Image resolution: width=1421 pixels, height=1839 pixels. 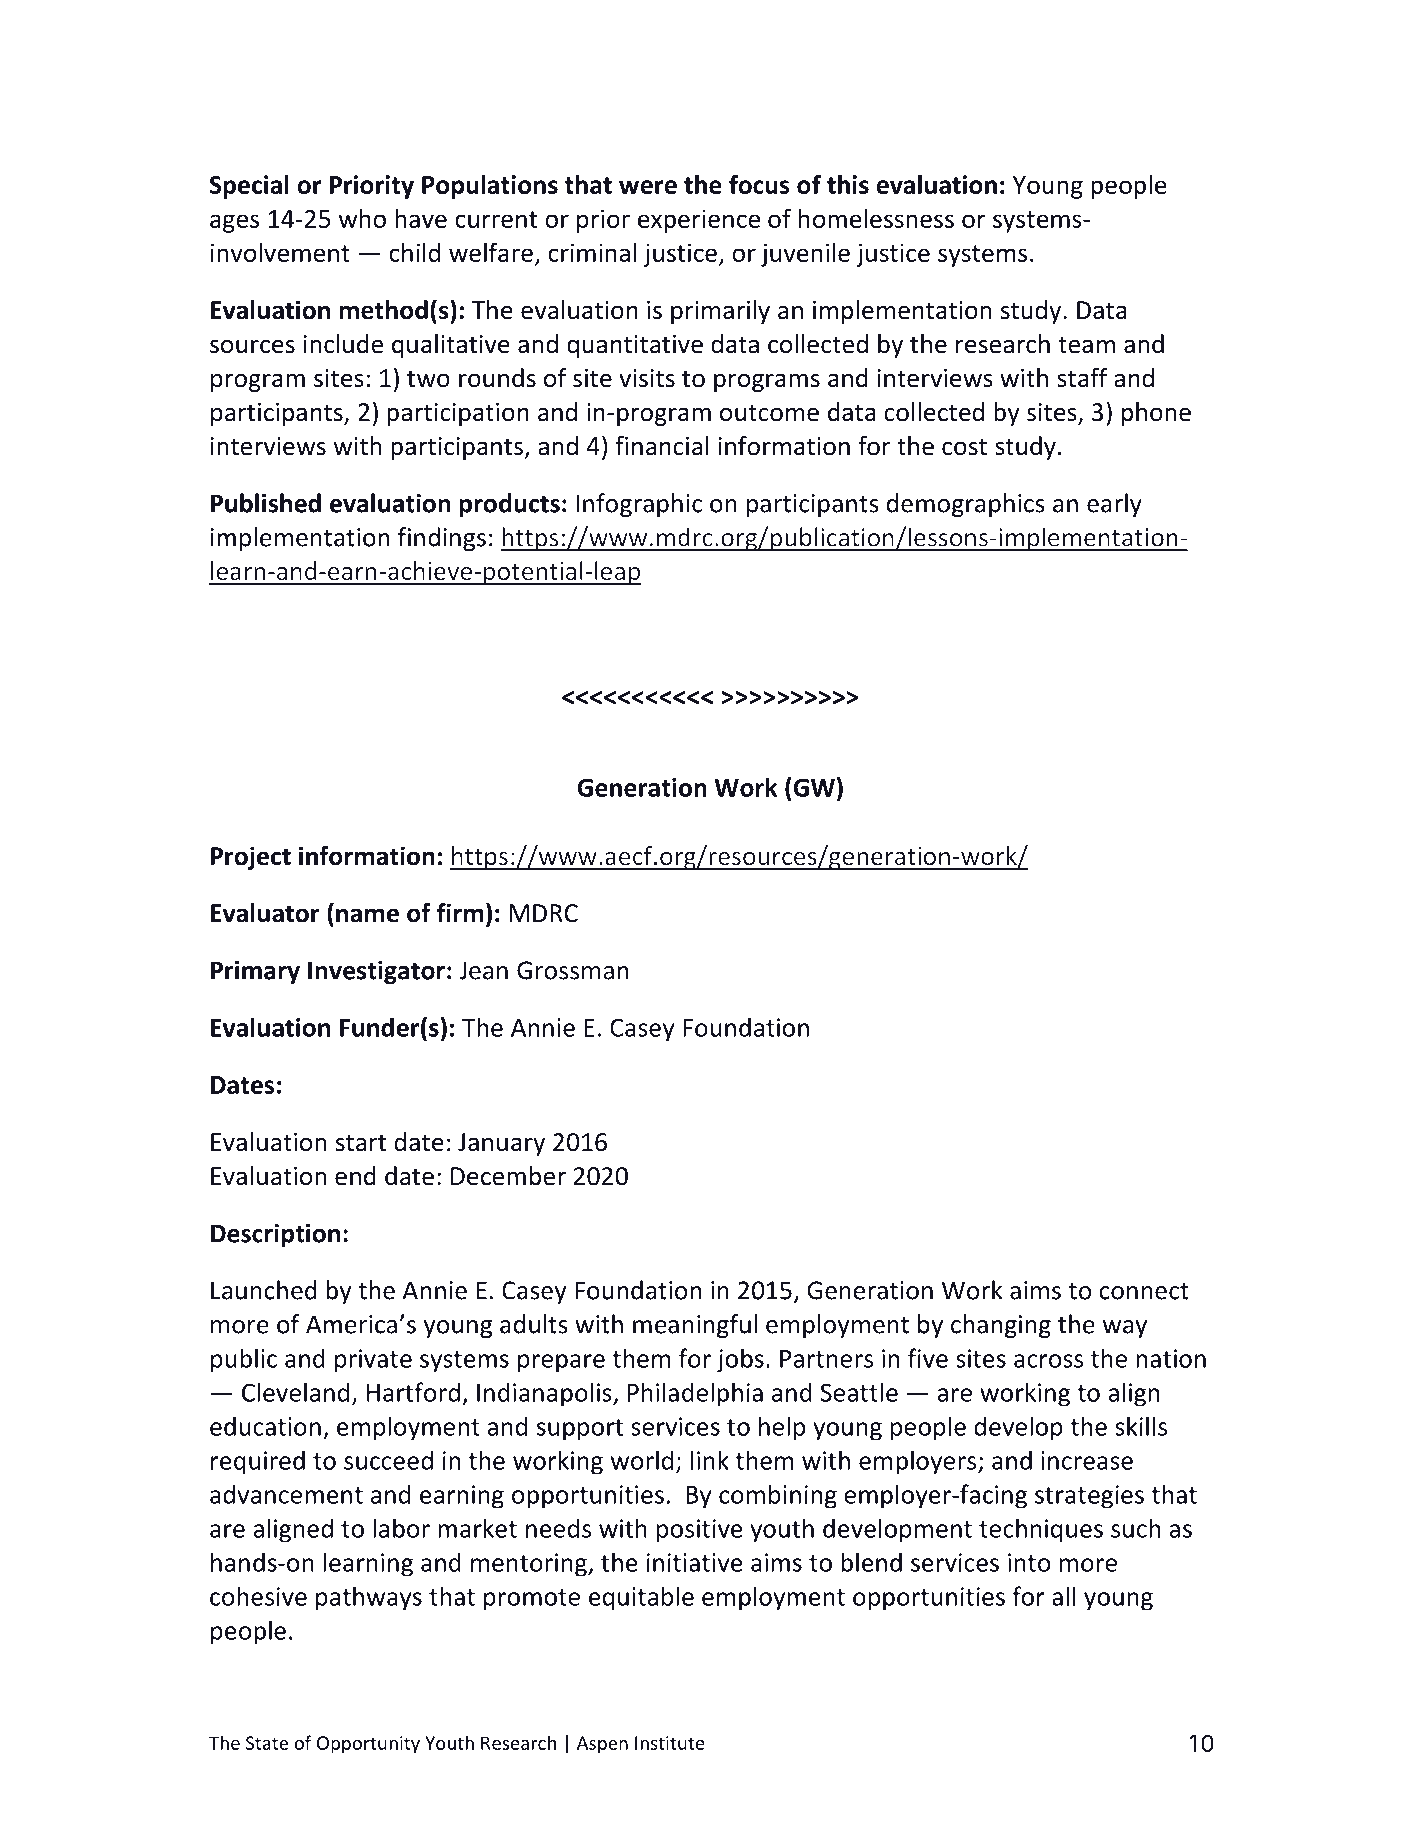 What do you see at coordinates (361, 1143) in the document?
I see `start` at bounding box center [361, 1143].
